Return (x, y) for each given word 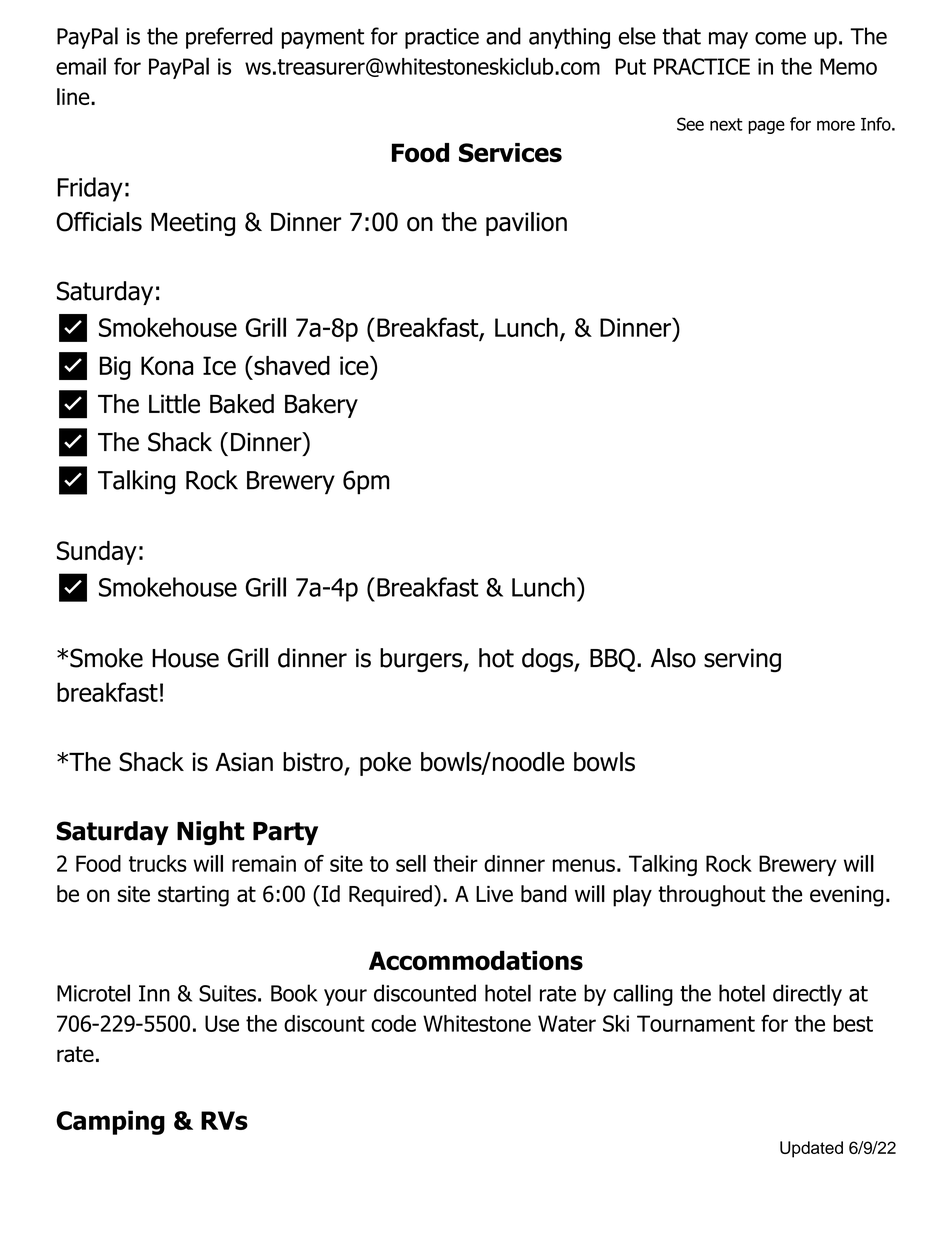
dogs (548, 660)
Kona (167, 365)
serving (742, 661)
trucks (158, 863)
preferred (229, 38)
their (455, 863)
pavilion (526, 224)
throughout (711, 896)
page (766, 127)
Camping (110, 1122)
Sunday (97, 553)
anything (569, 38)
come (780, 38)
